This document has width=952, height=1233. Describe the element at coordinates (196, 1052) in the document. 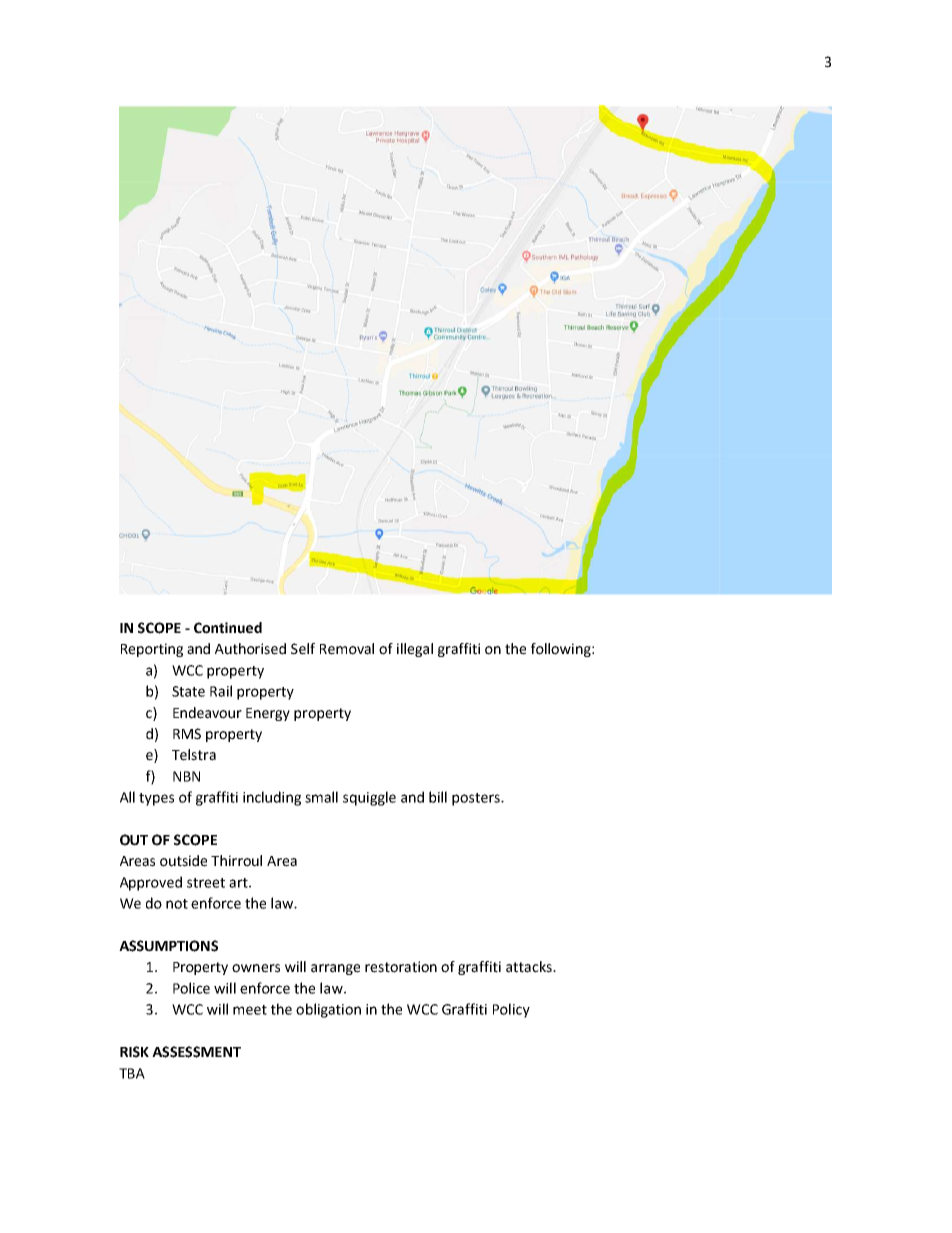

I see `ASSESSMENT` at that location.
